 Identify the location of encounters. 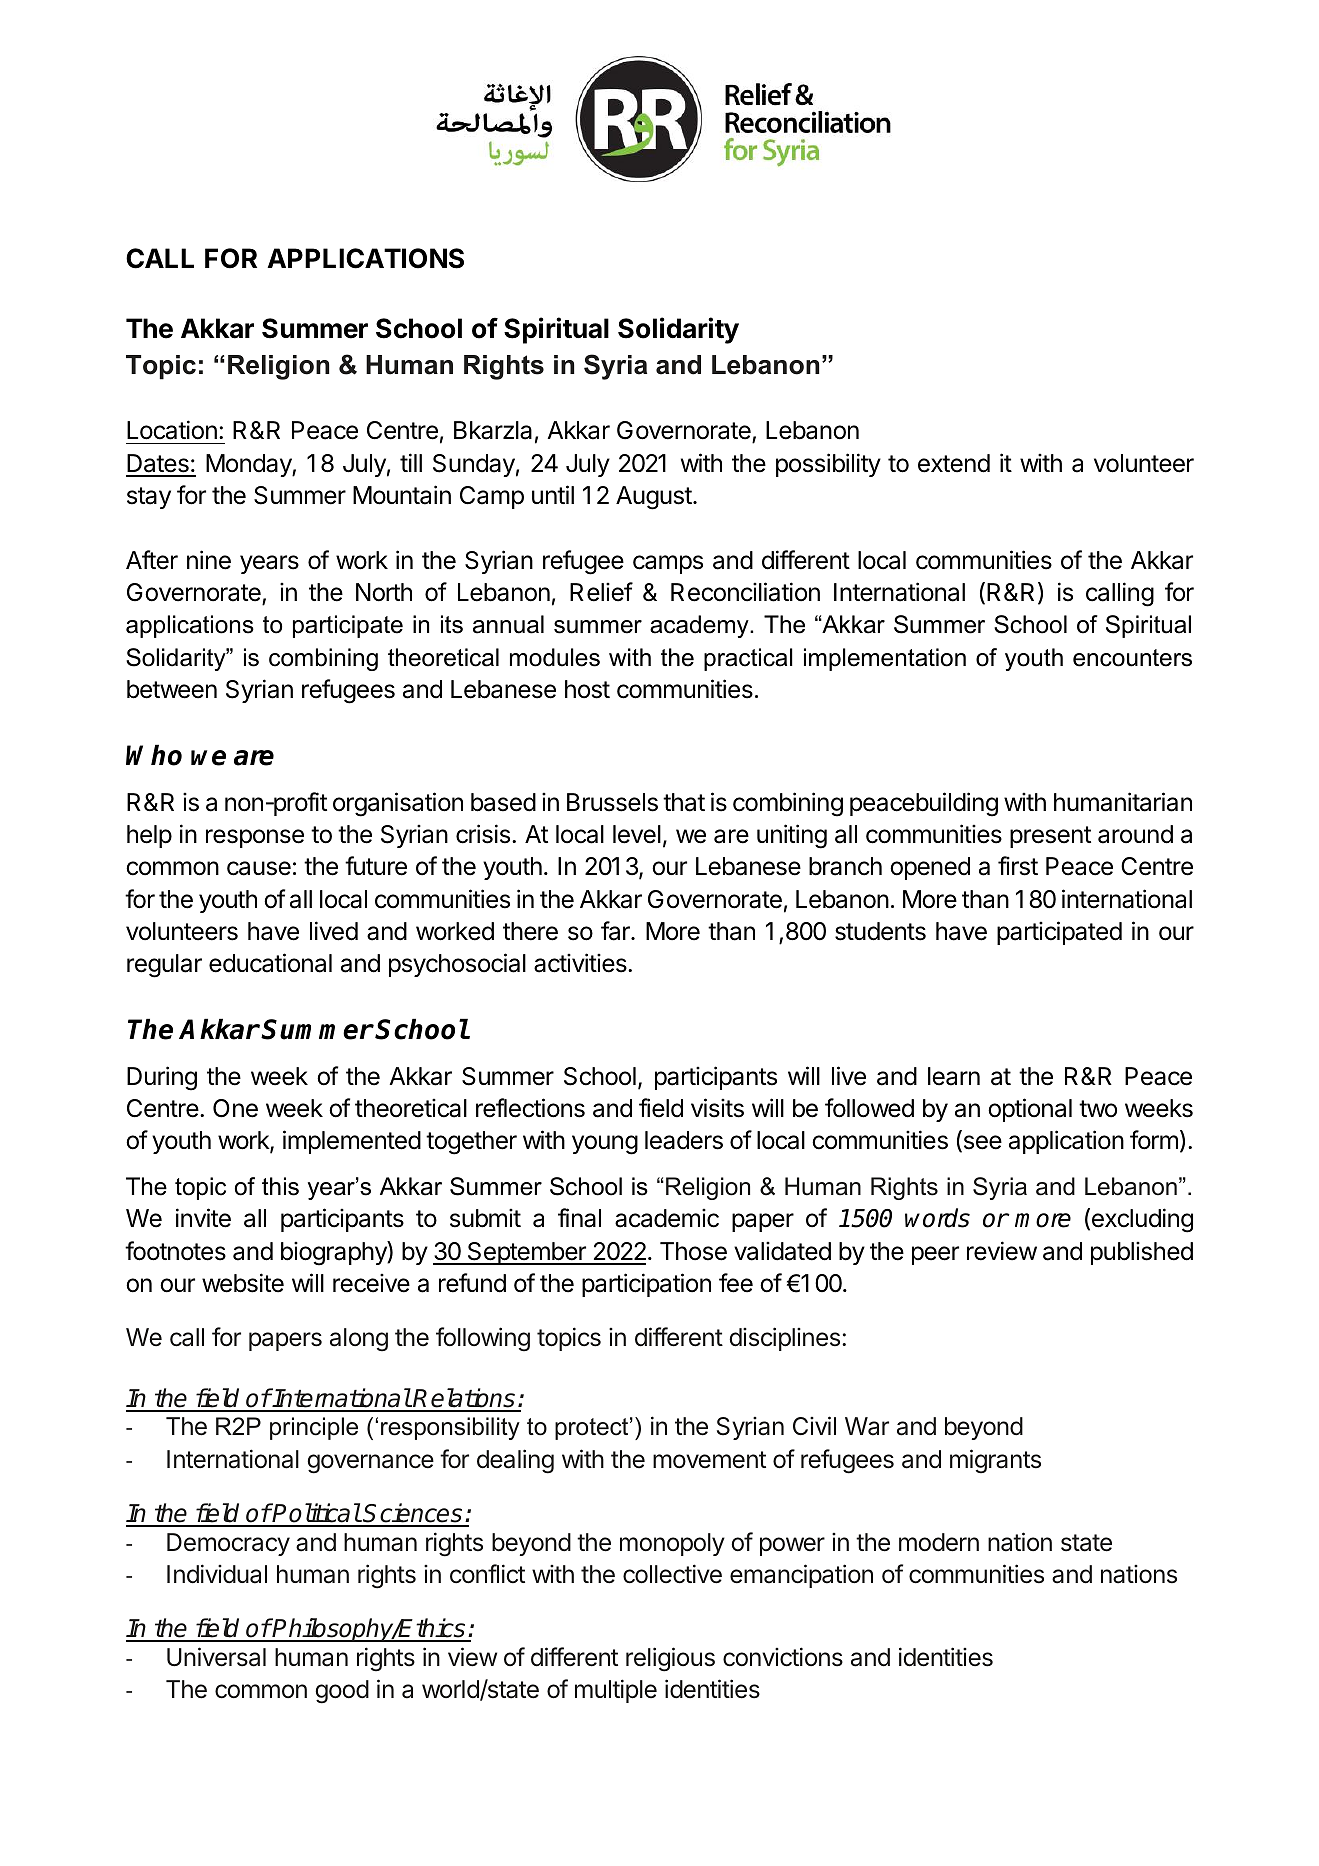
(1132, 658).
